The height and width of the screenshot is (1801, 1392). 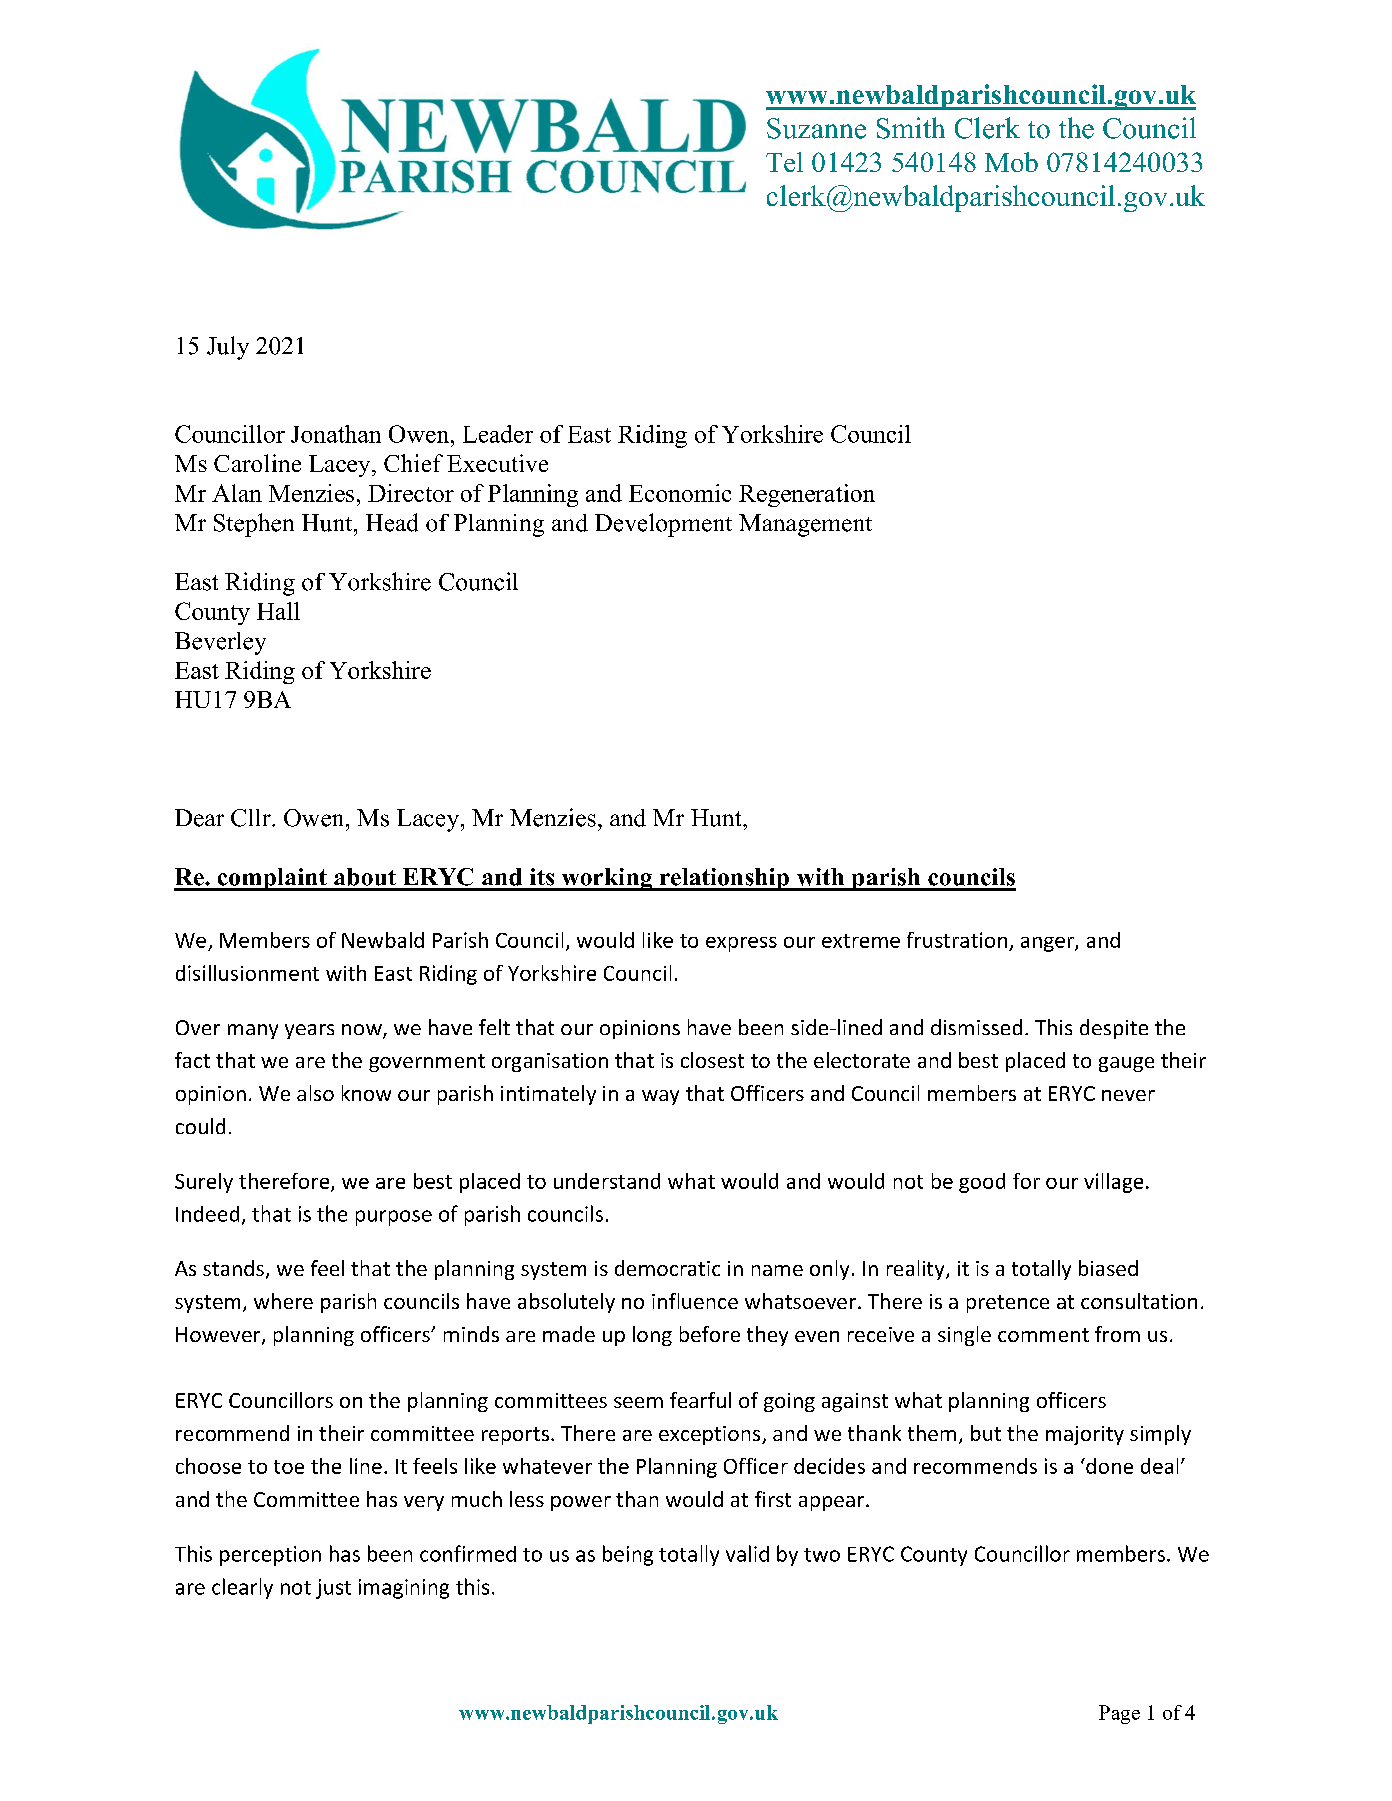 What do you see at coordinates (228, 348) in the screenshot?
I see `July` at bounding box center [228, 348].
